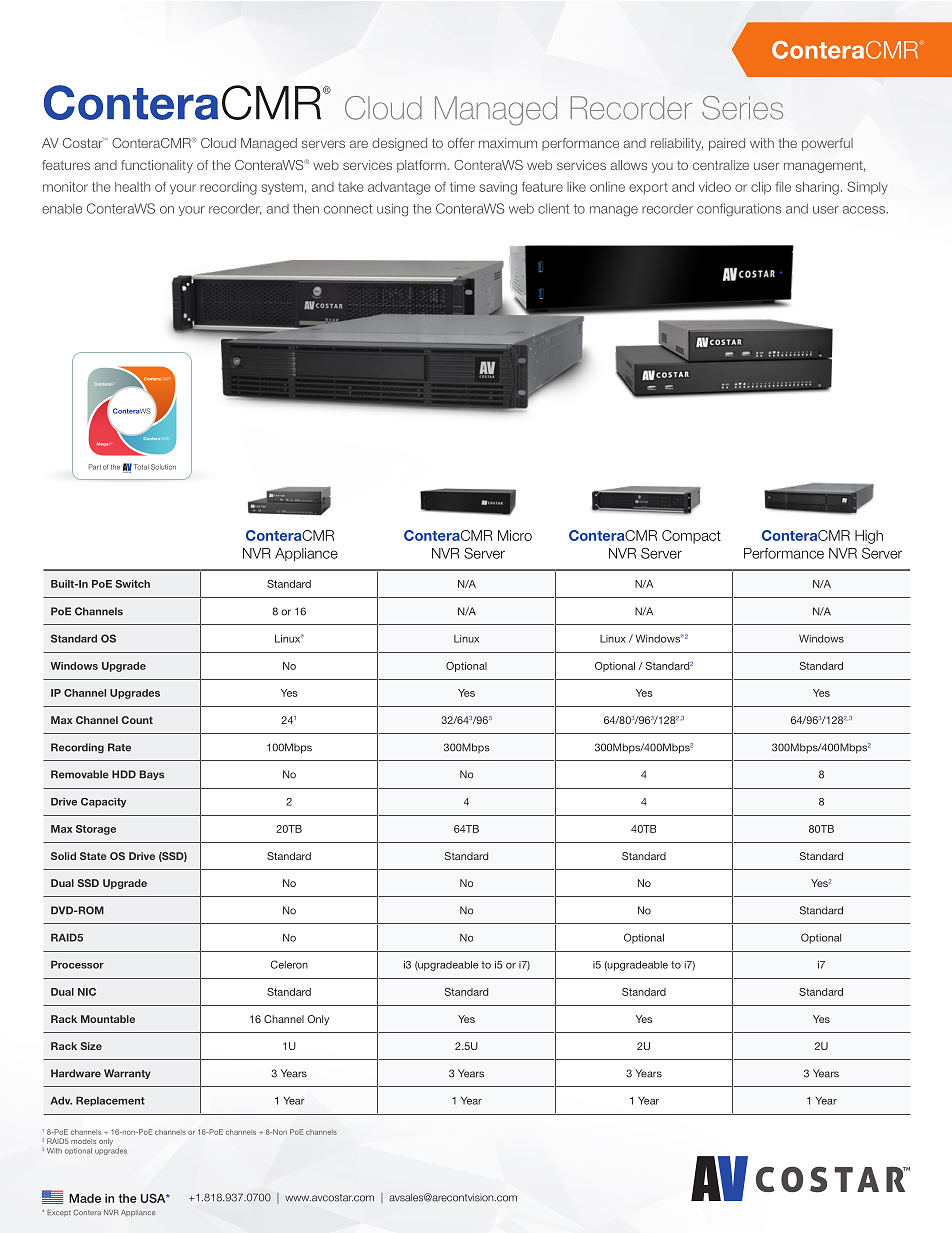  Describe the element at coordinates (127, 1074) in the screenshot. I see `Warranty` at that location.
